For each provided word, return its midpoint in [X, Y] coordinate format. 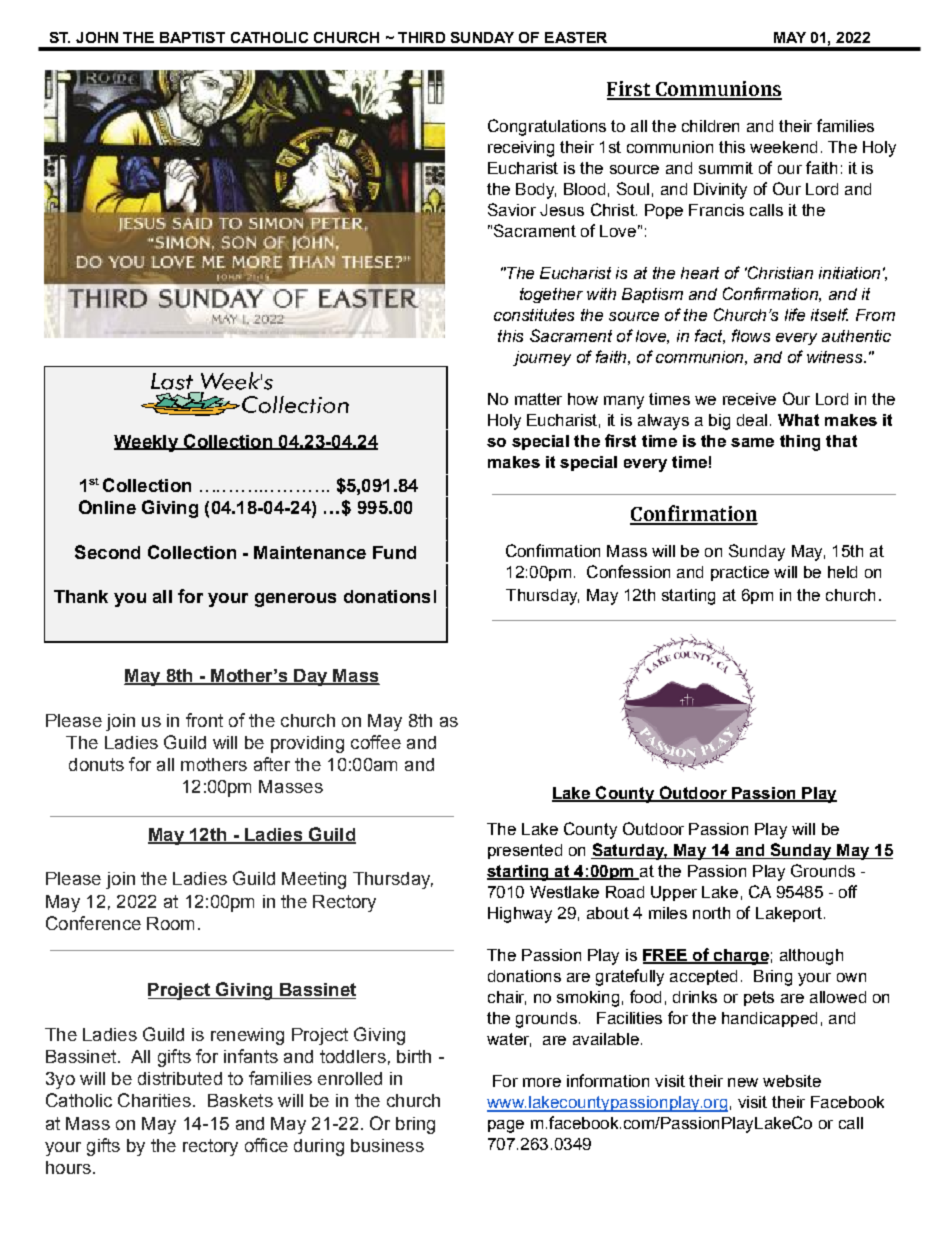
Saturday [629, 851]
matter [538, 399]
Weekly [147, 443]
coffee [376, 742]
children [710, 126]
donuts [96, 764]
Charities [154, 1100]
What [798, 420]
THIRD [421, 37]
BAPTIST [192, 37]
